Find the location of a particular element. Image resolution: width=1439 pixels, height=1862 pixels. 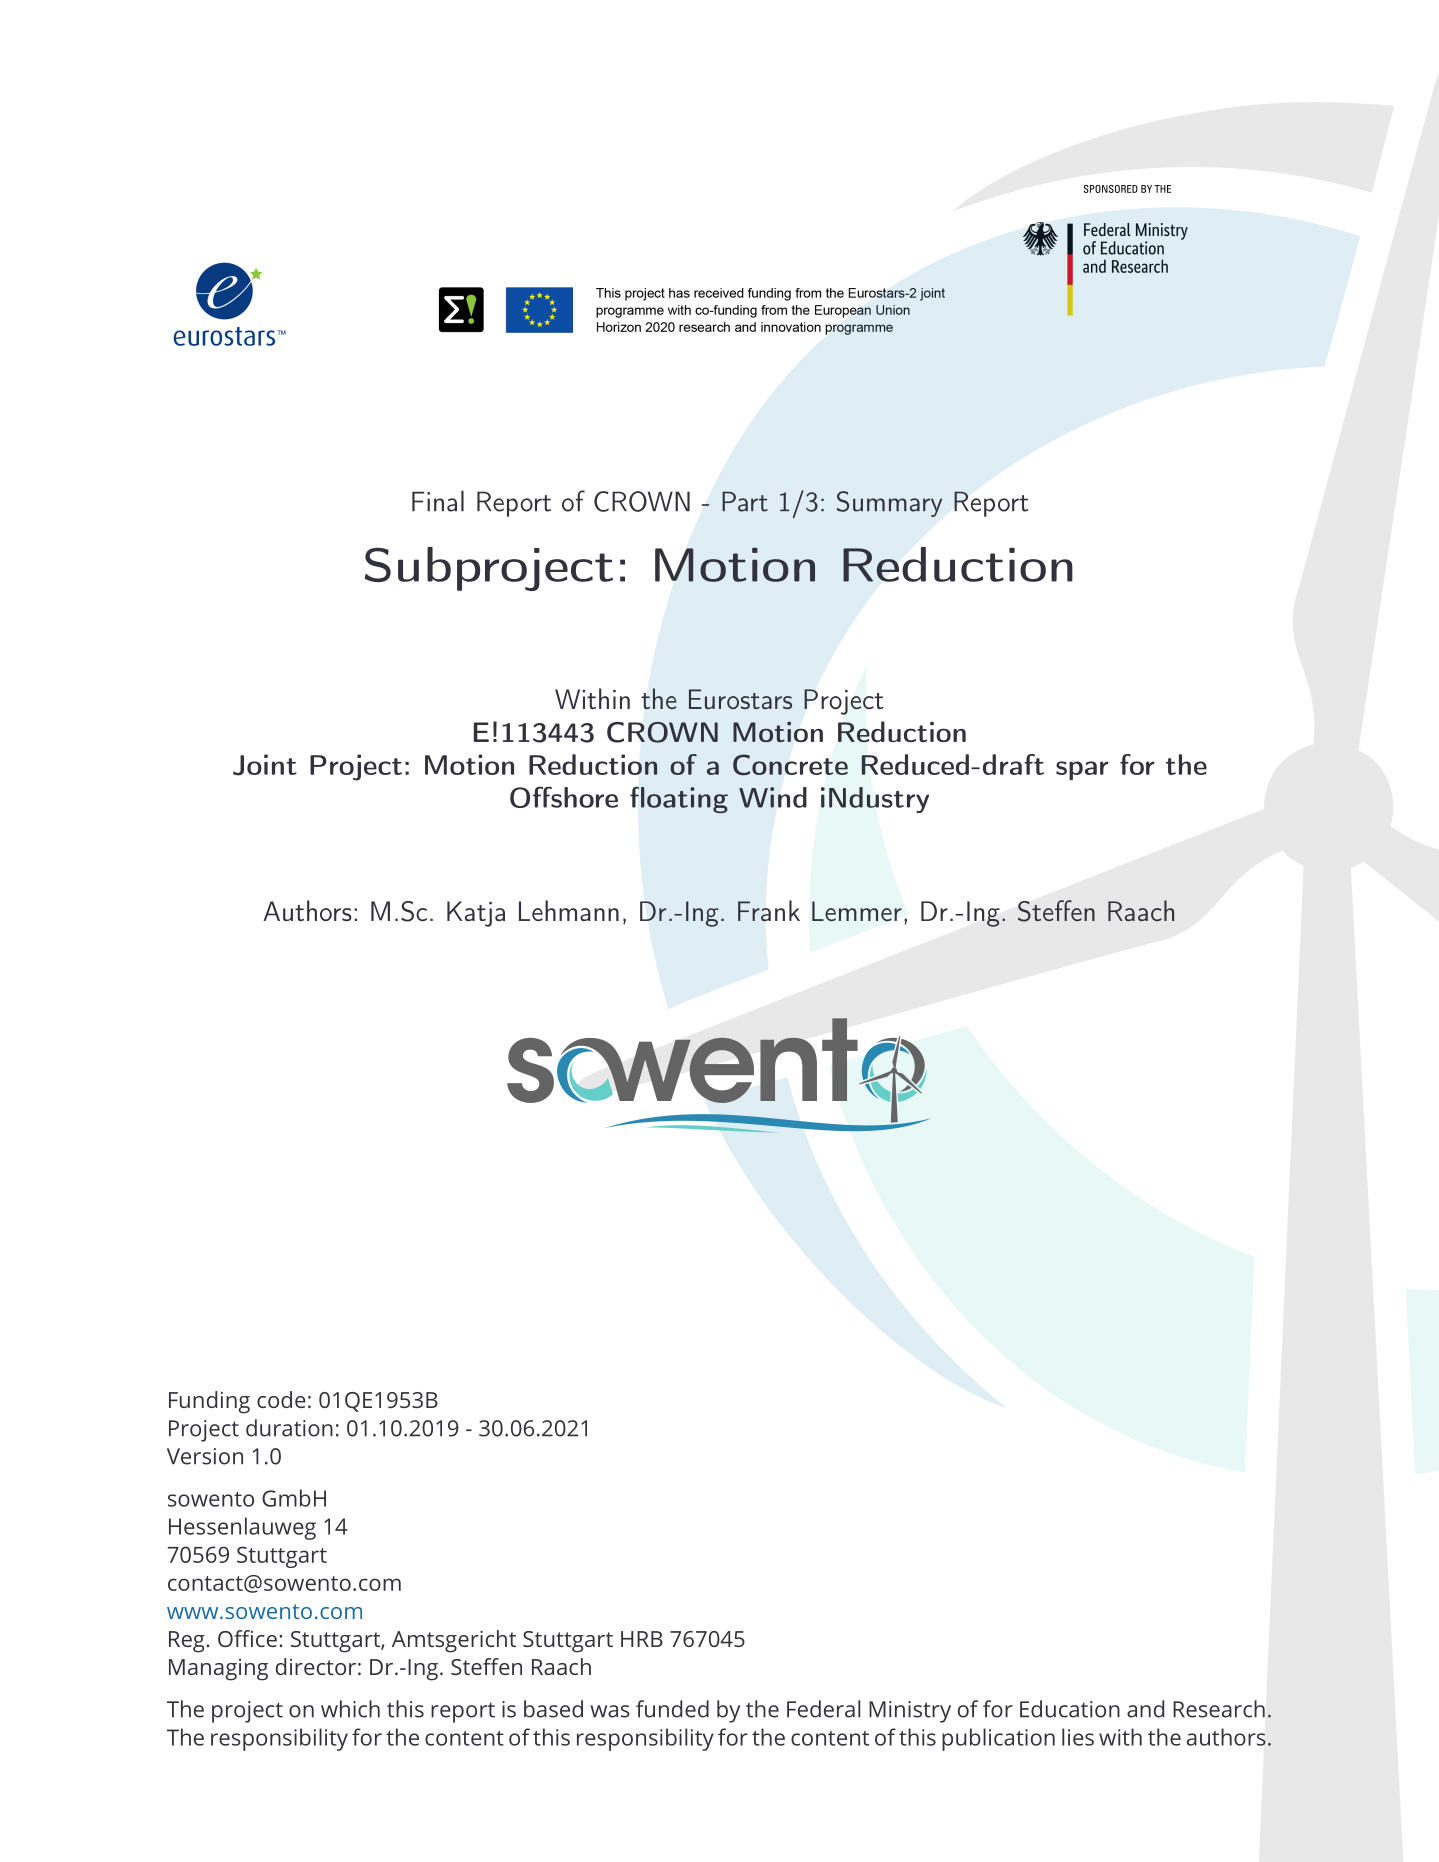

code is located at coordinates (281, 1399).
